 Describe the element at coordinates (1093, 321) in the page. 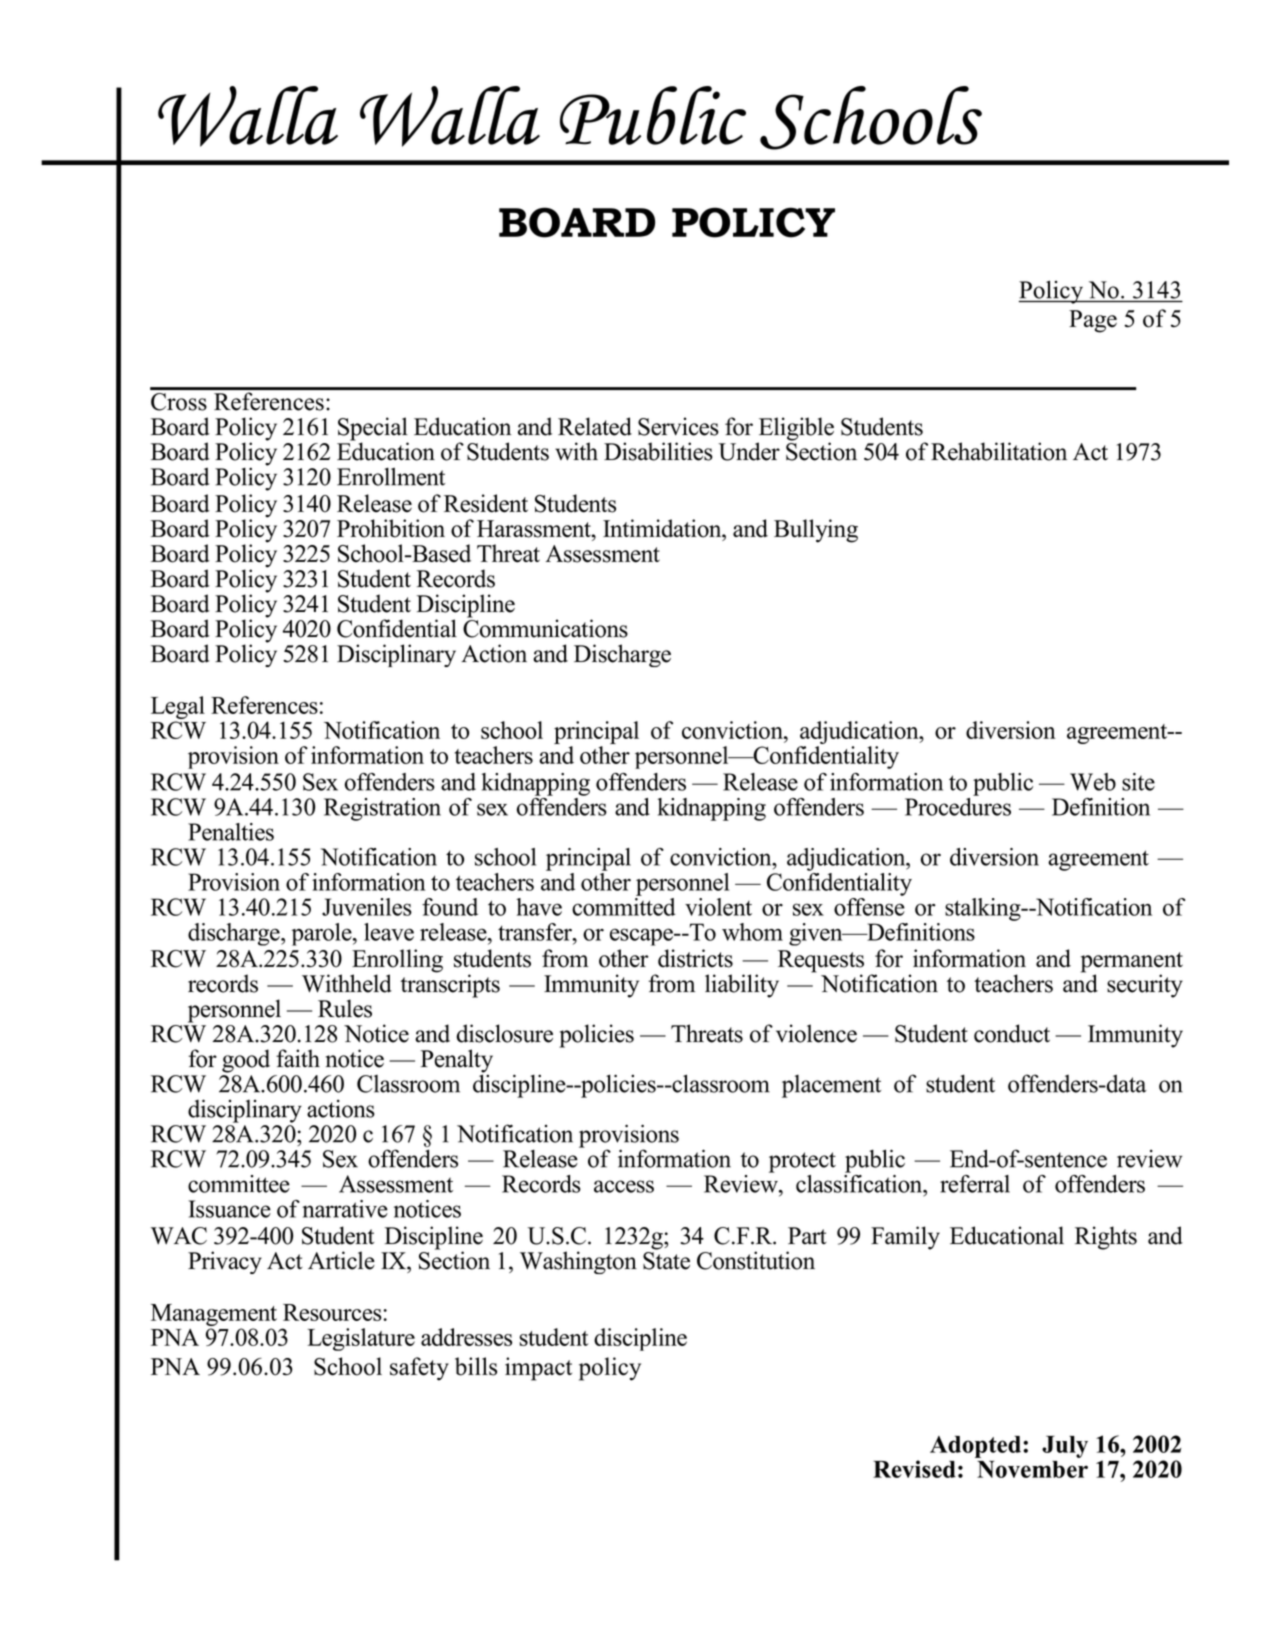

I see `Page` at that location.
